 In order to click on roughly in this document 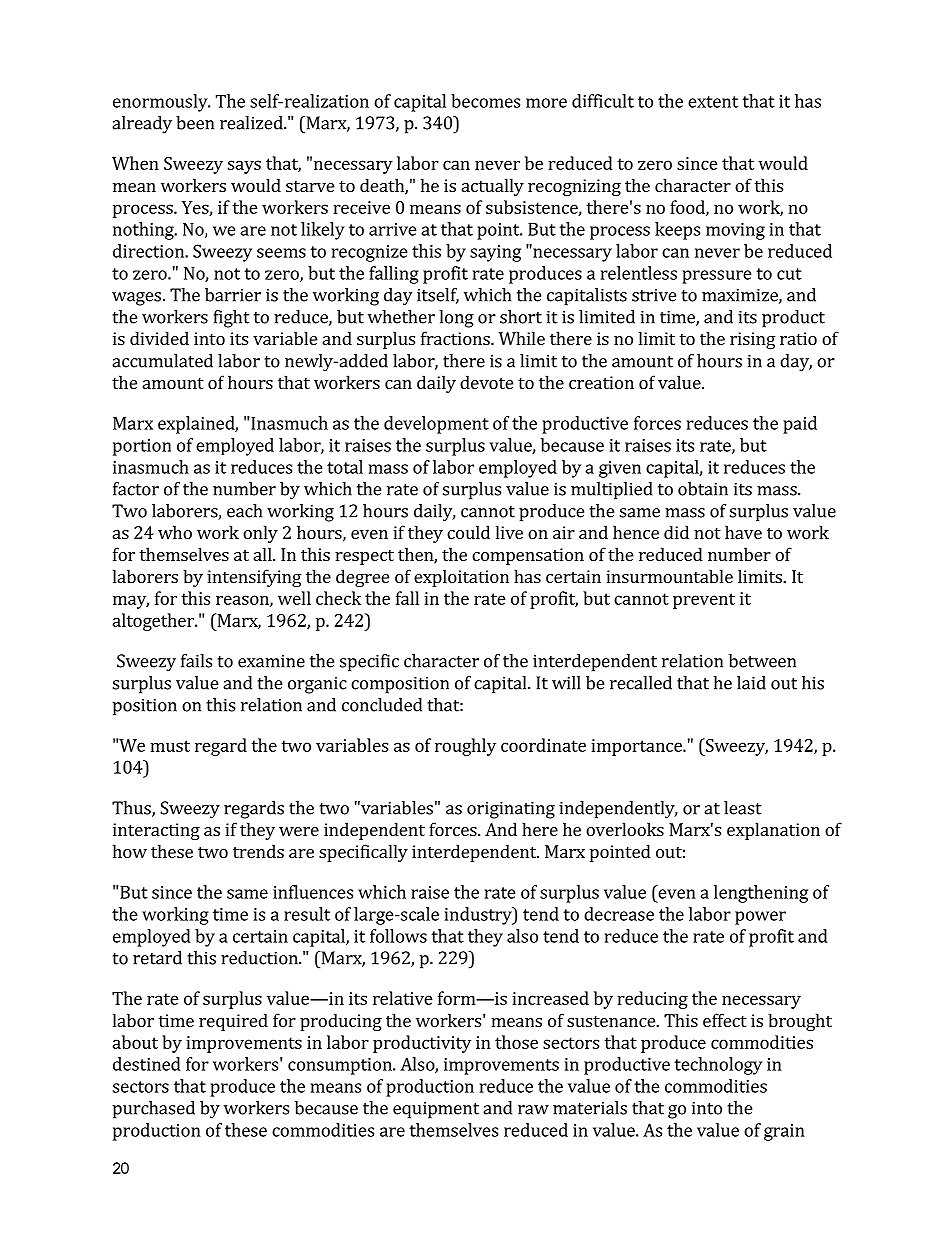, I will do `click(465, 747)`.
